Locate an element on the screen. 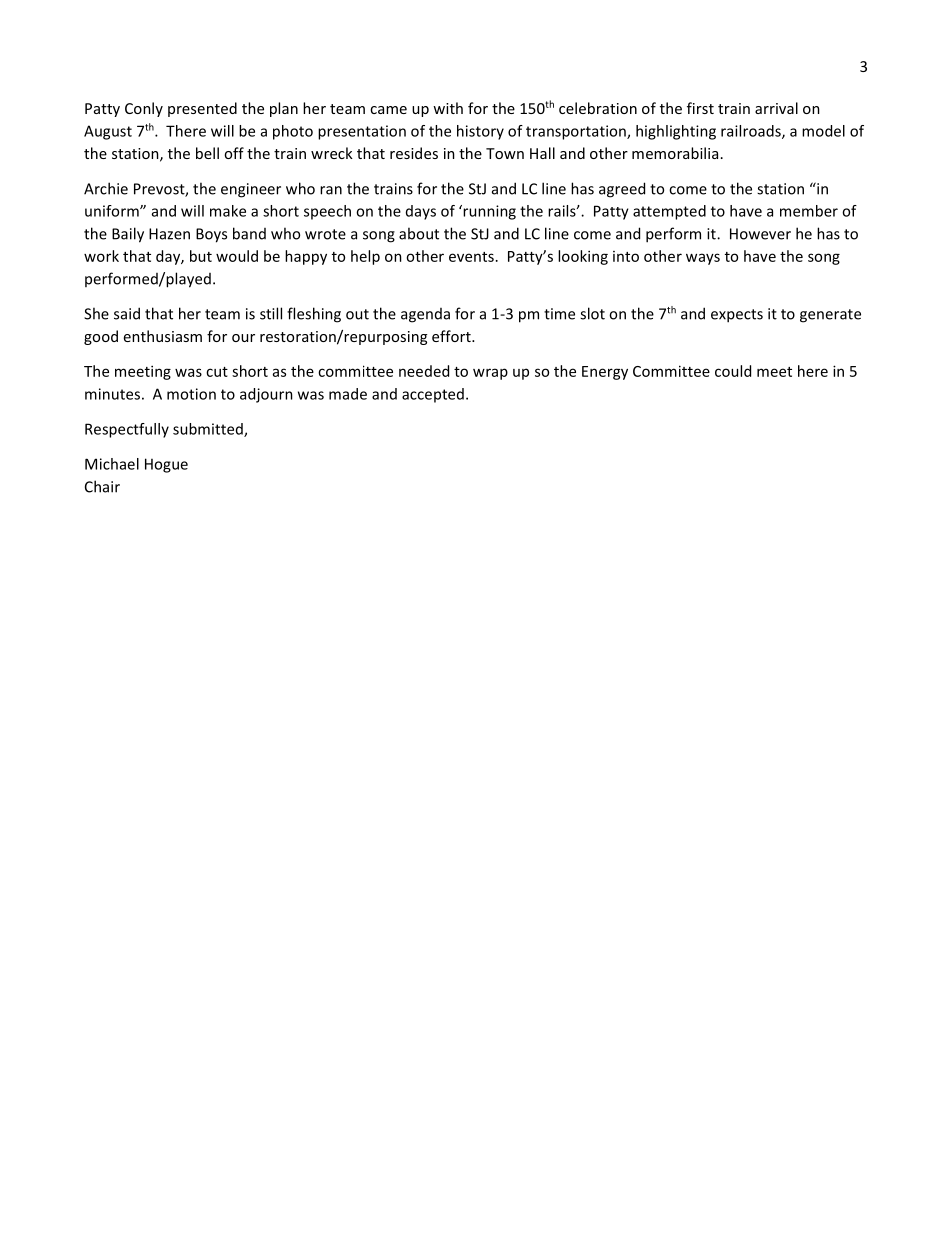 Image resolution: width=952 pixels, height=1233 pixels. said is located at coordinates (127, 313).
